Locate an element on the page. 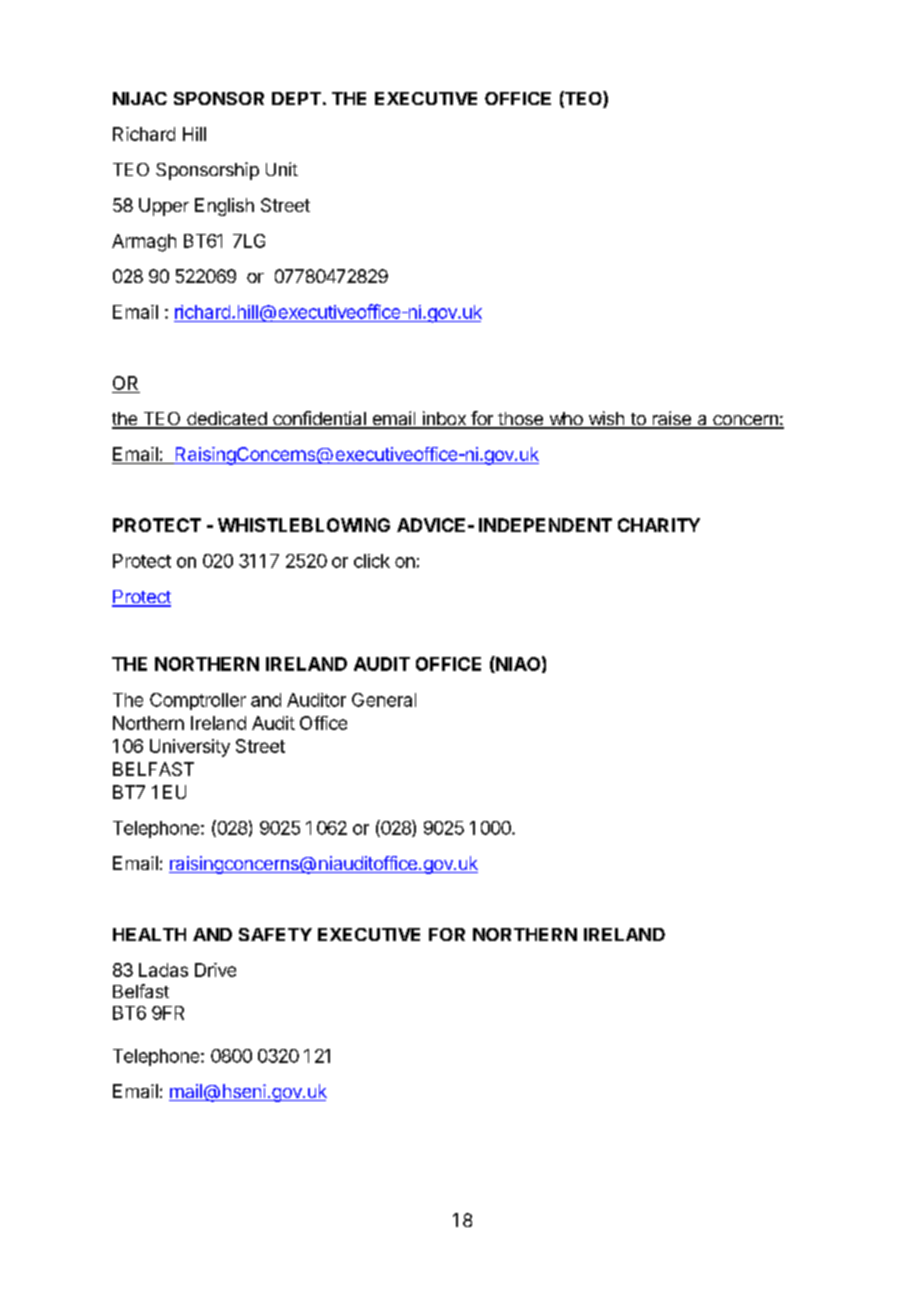  SAFETY is located at coordinates (275, 934).
